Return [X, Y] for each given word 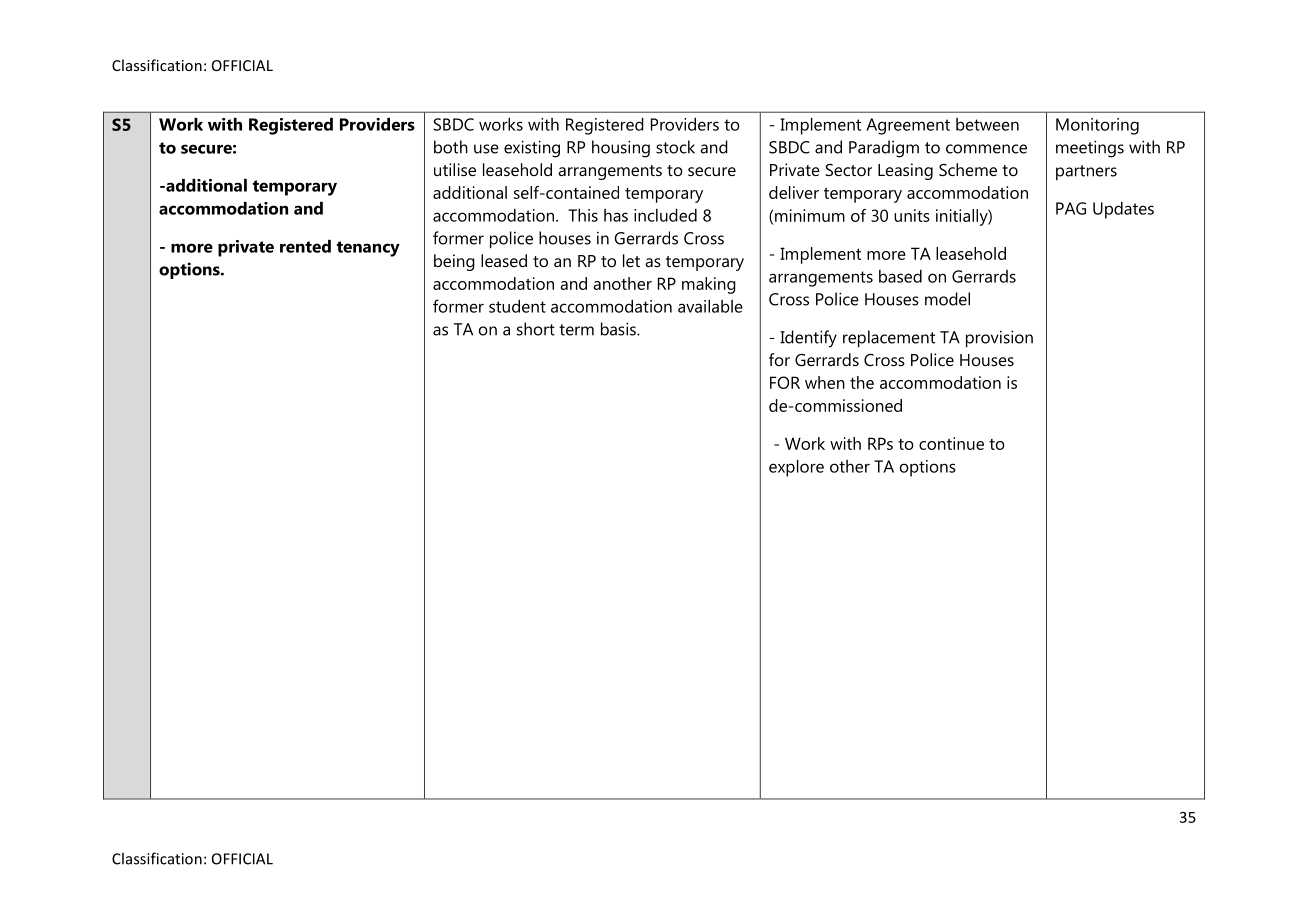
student [517, 306]
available [710, 306]
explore [796, 468]
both [451, 147]
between [987, 124]
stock [675, 147]
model [947, 299]
